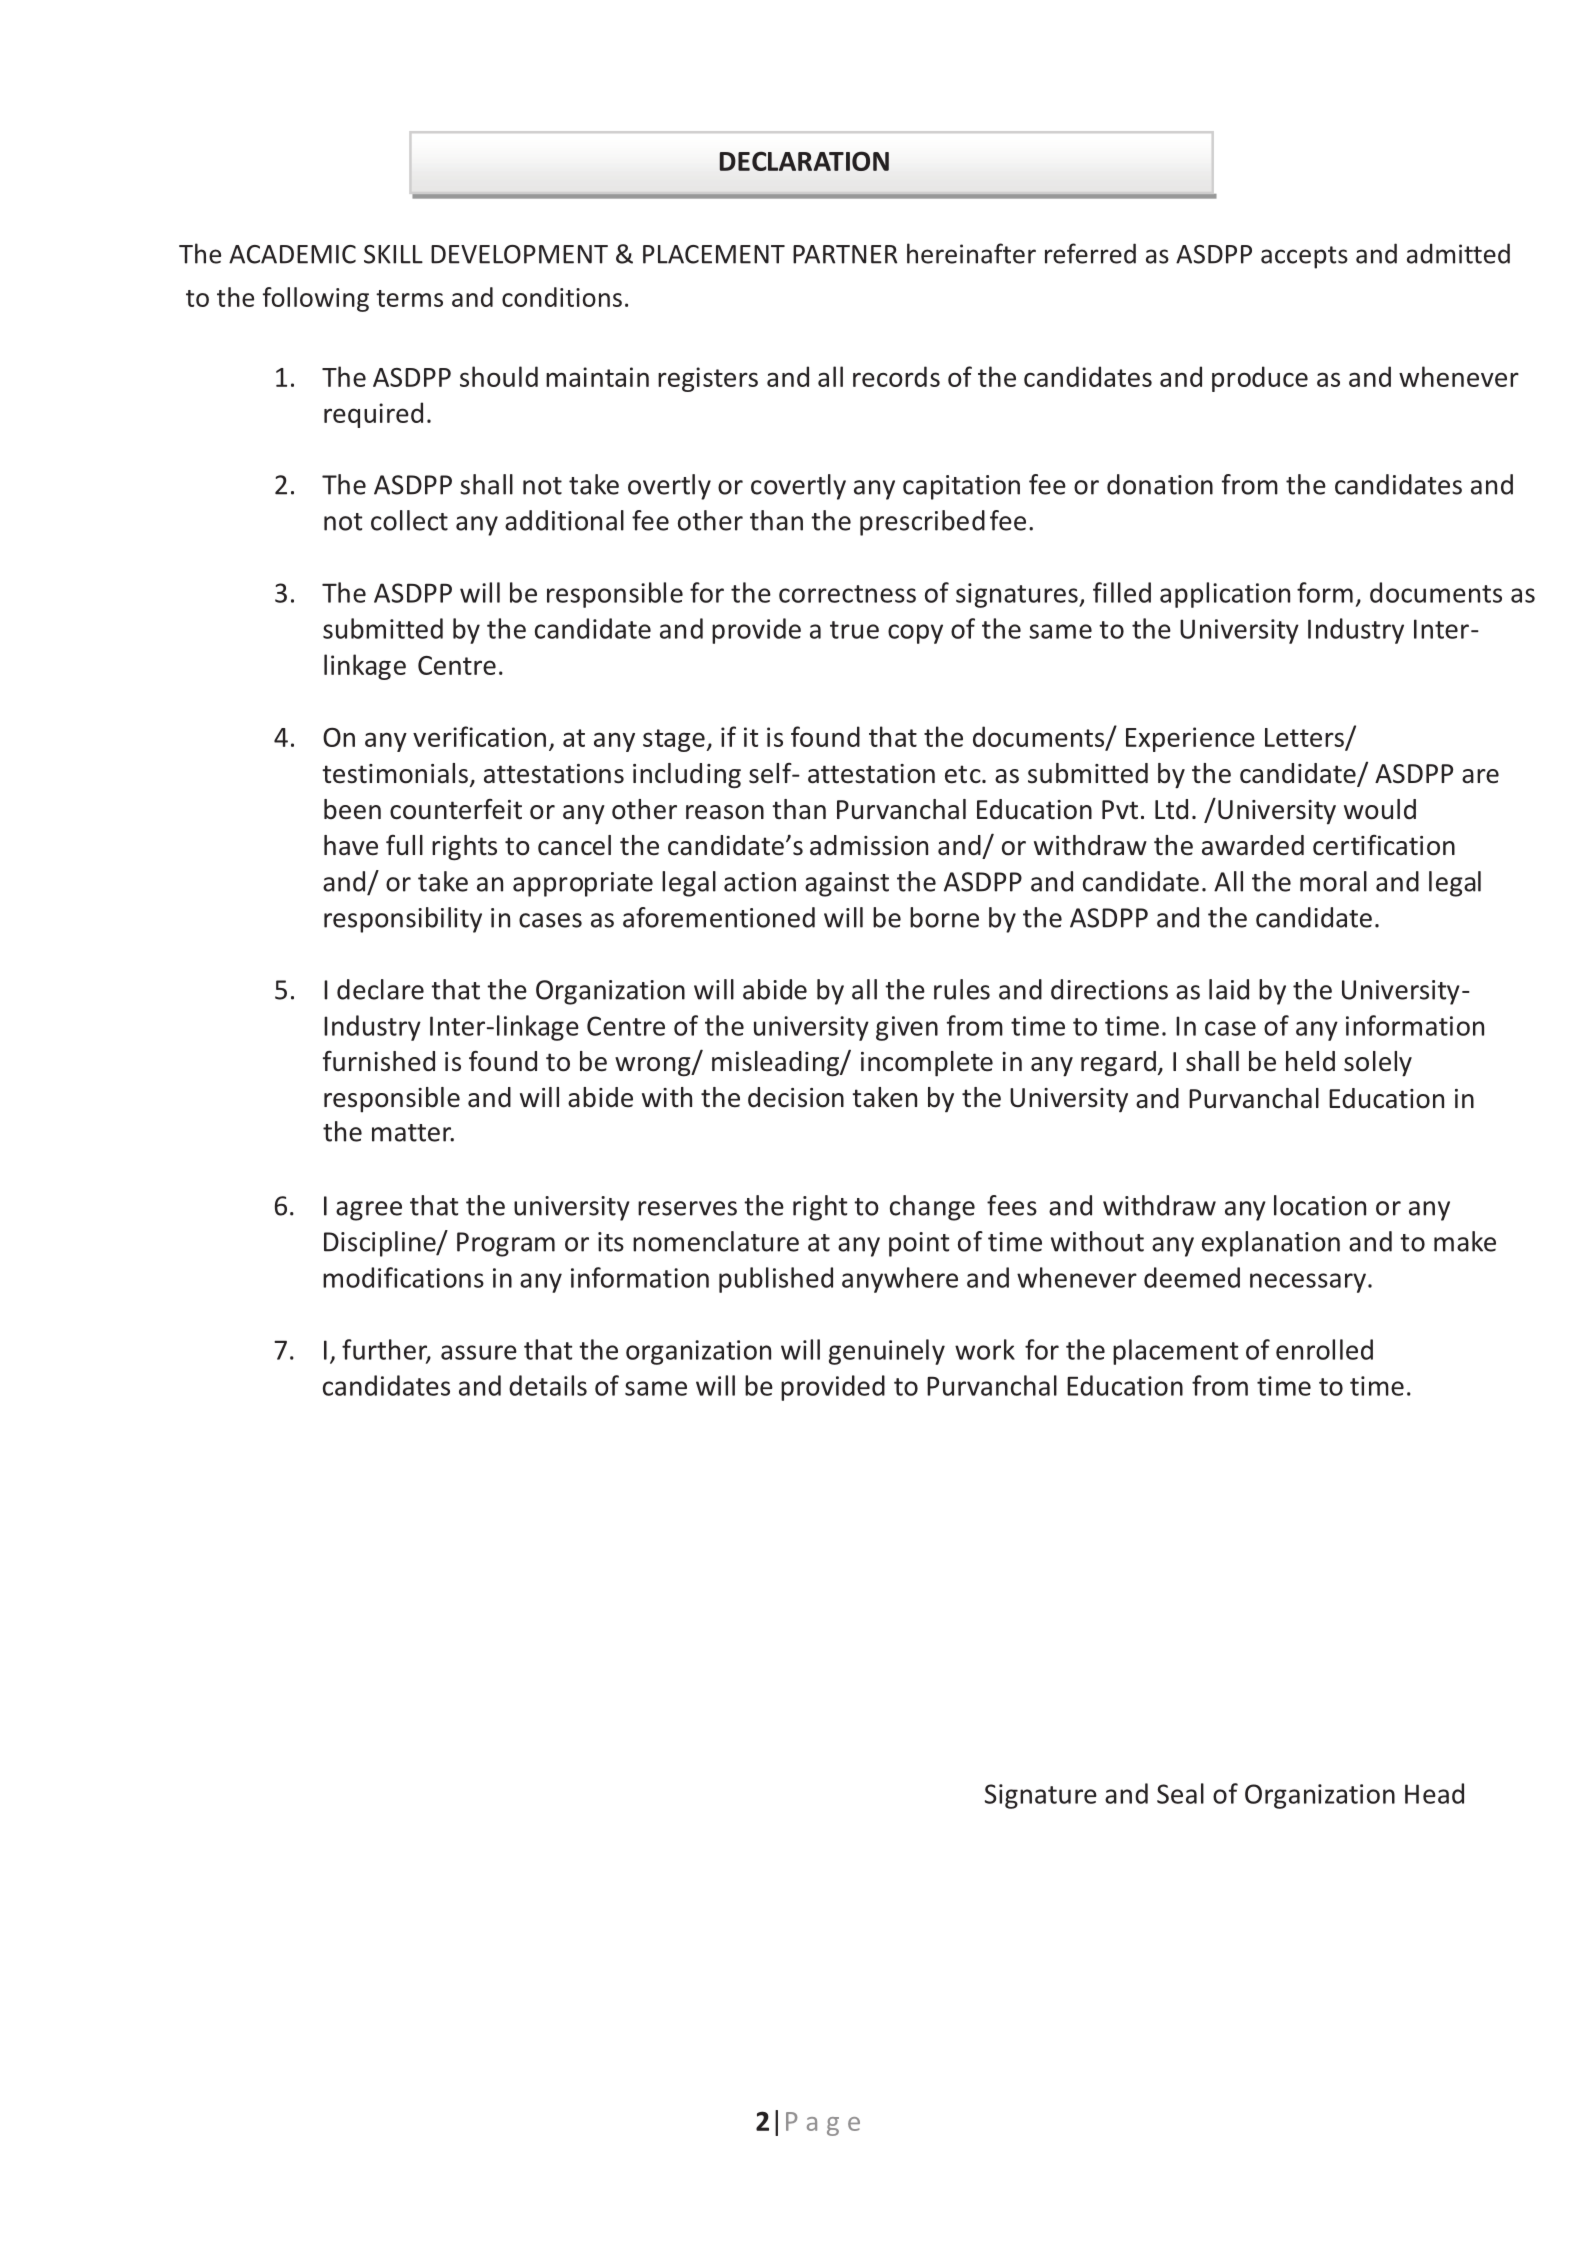  I want to click on details, so click(548, 1385).
